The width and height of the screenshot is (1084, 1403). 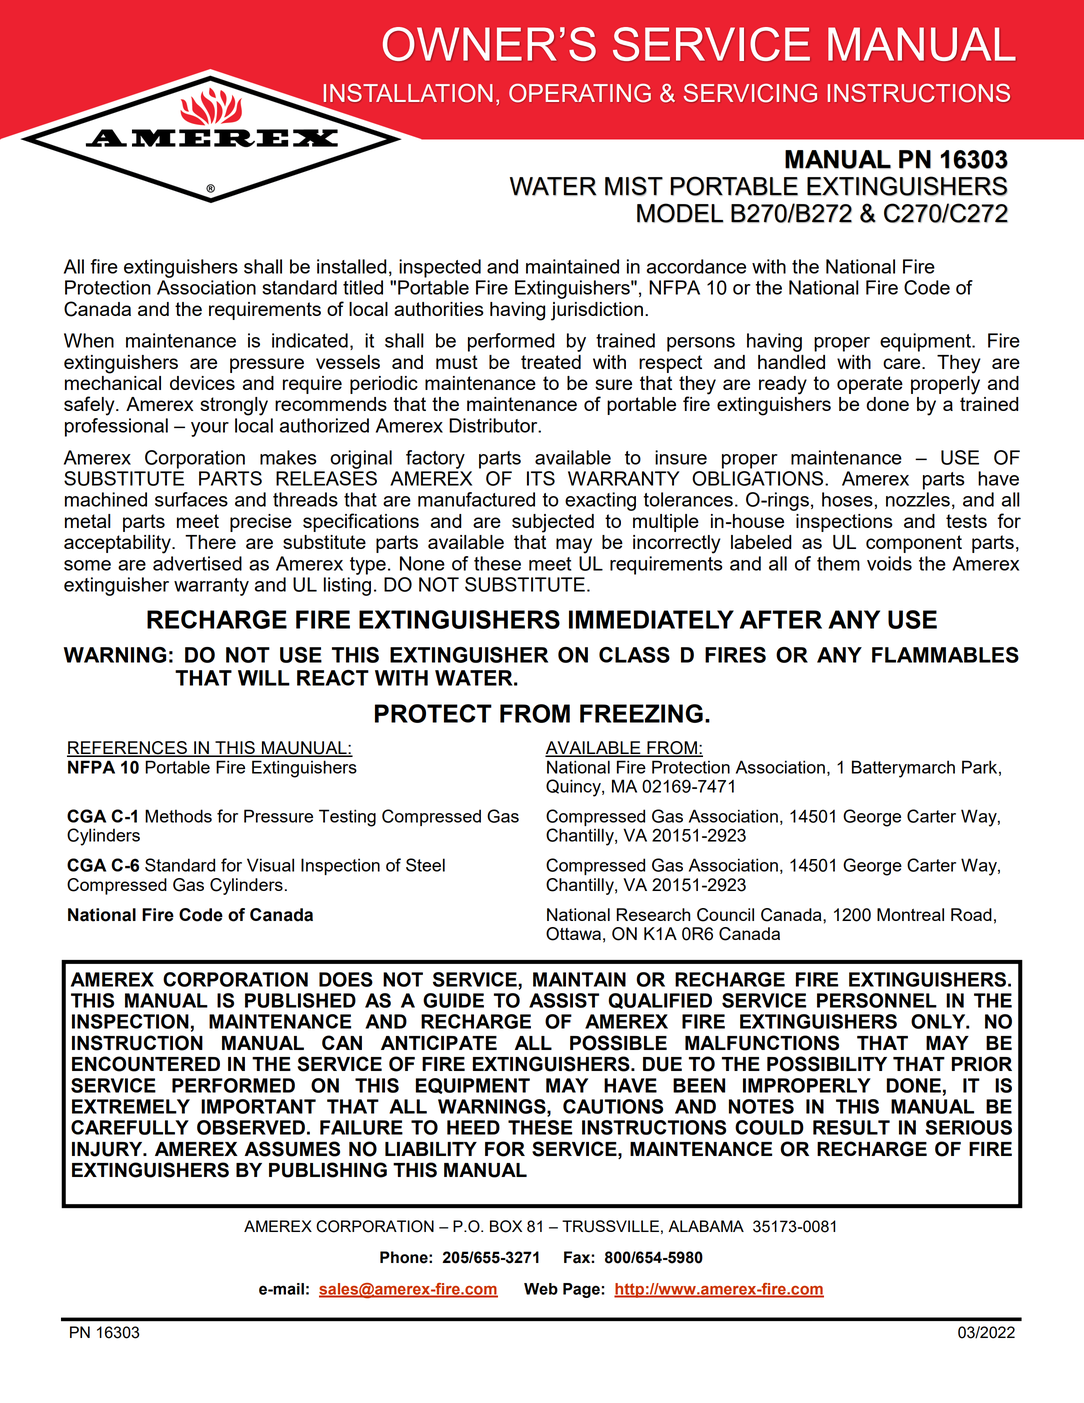 I want to click on OPERATING, so click(x=580, y=93).
